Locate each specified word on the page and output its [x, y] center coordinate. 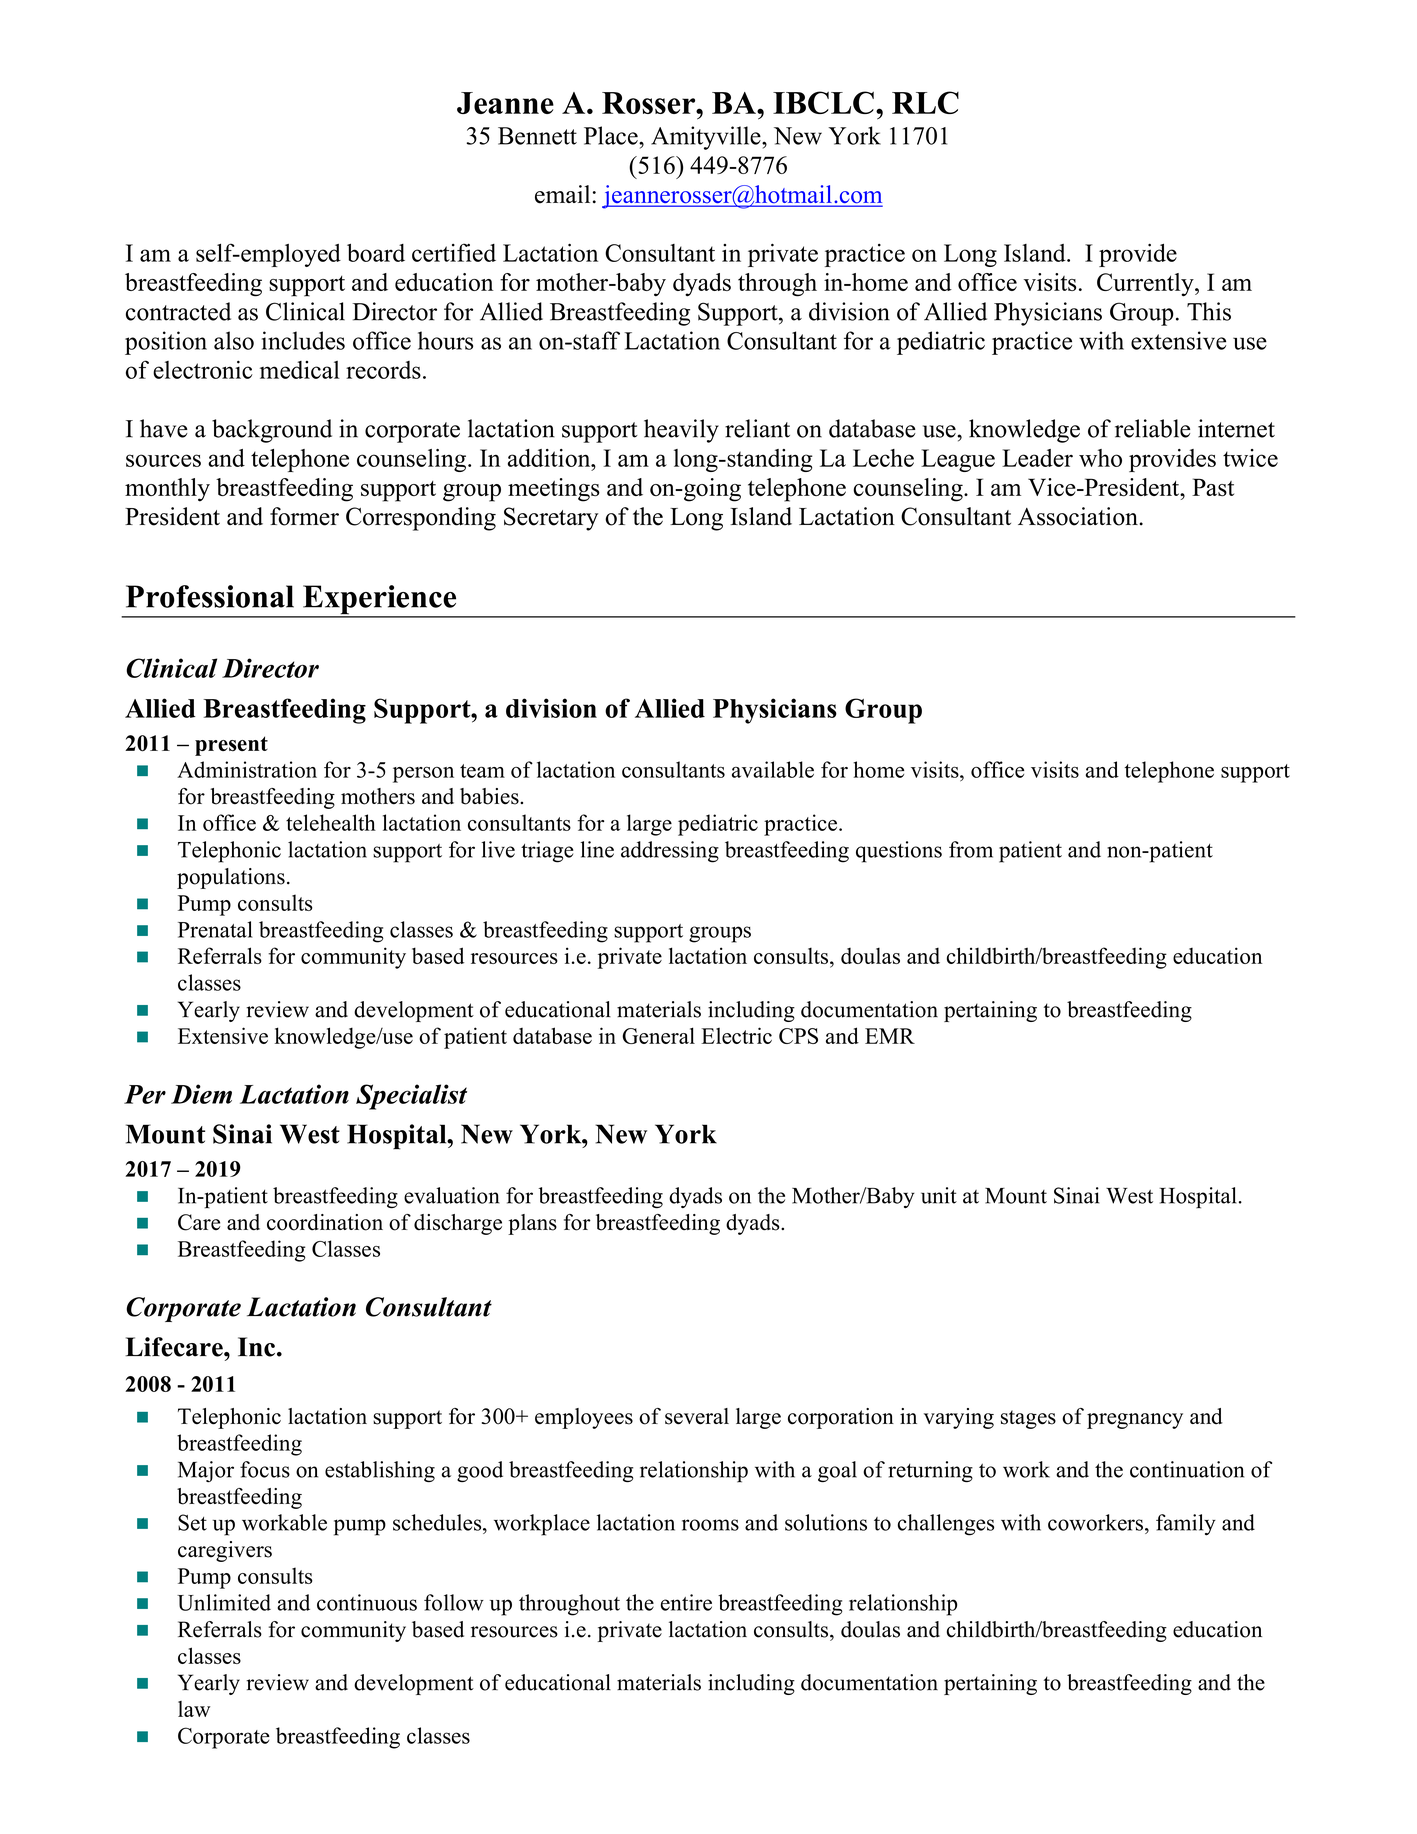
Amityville [707, 138]
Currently [1146, 285]
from [971, 849]
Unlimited [224, 1602]
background [272, 431]
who [1100, 458]
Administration [247, 769]
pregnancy [1135, 1421]
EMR [890, 1036]
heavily [681, 431]
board [376, 253]
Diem [201, 1094]
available [773, 769]
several [697, 1416]
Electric [736, 1035]
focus [265, 1469]
